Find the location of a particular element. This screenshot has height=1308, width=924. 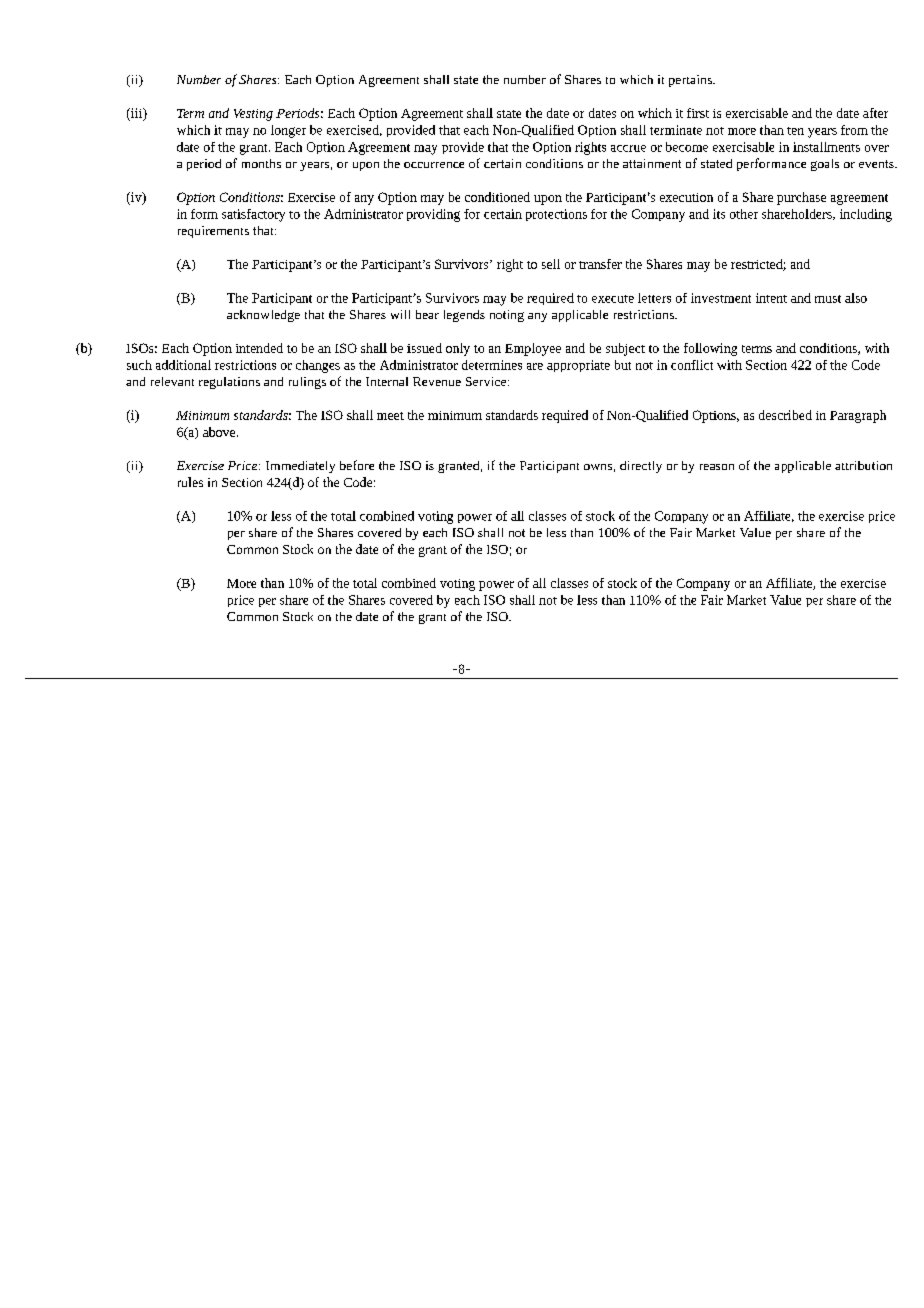

after is located at coordinates (875, 113).
